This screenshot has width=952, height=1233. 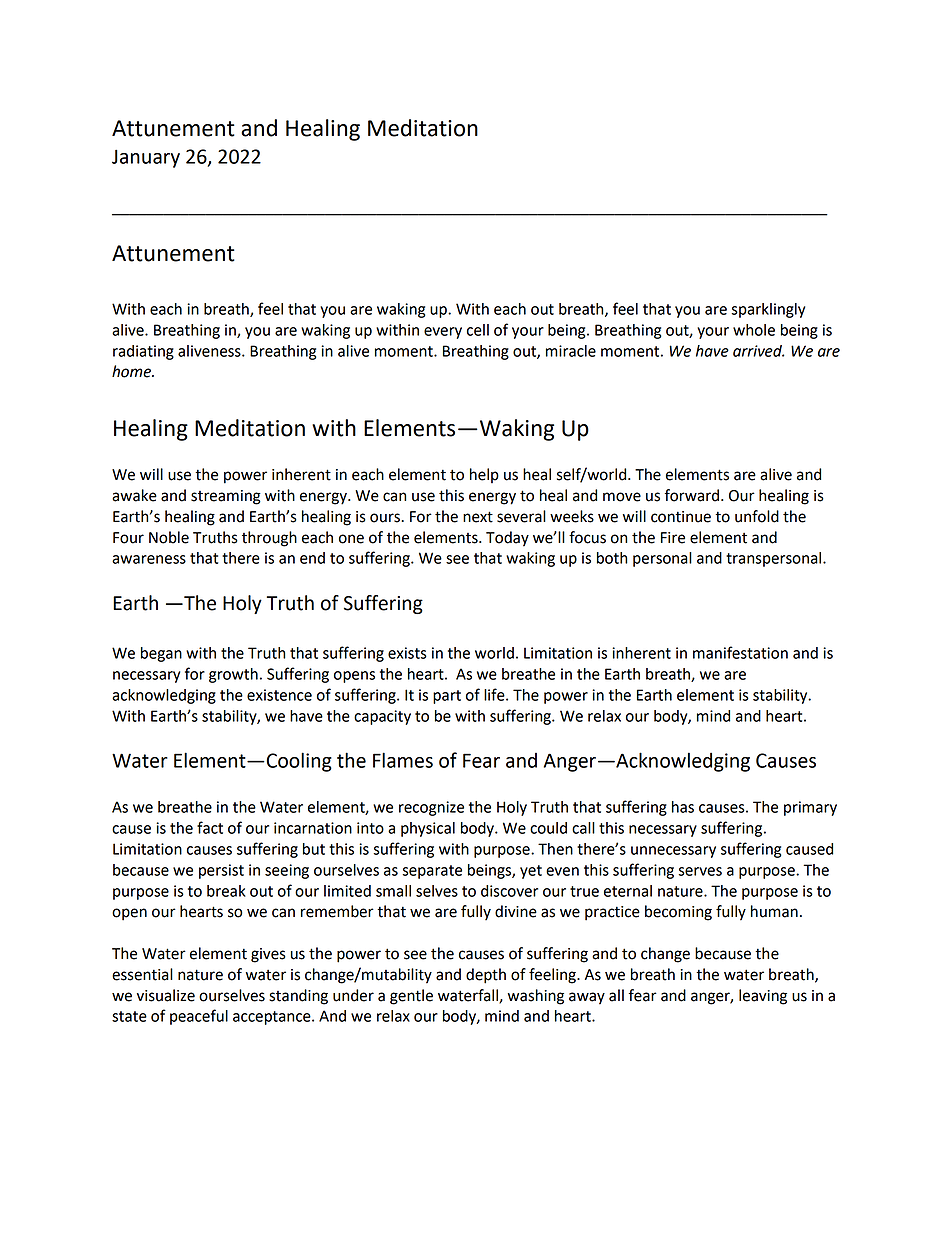 I want to click on recognize, so click(x=431, y=808).
